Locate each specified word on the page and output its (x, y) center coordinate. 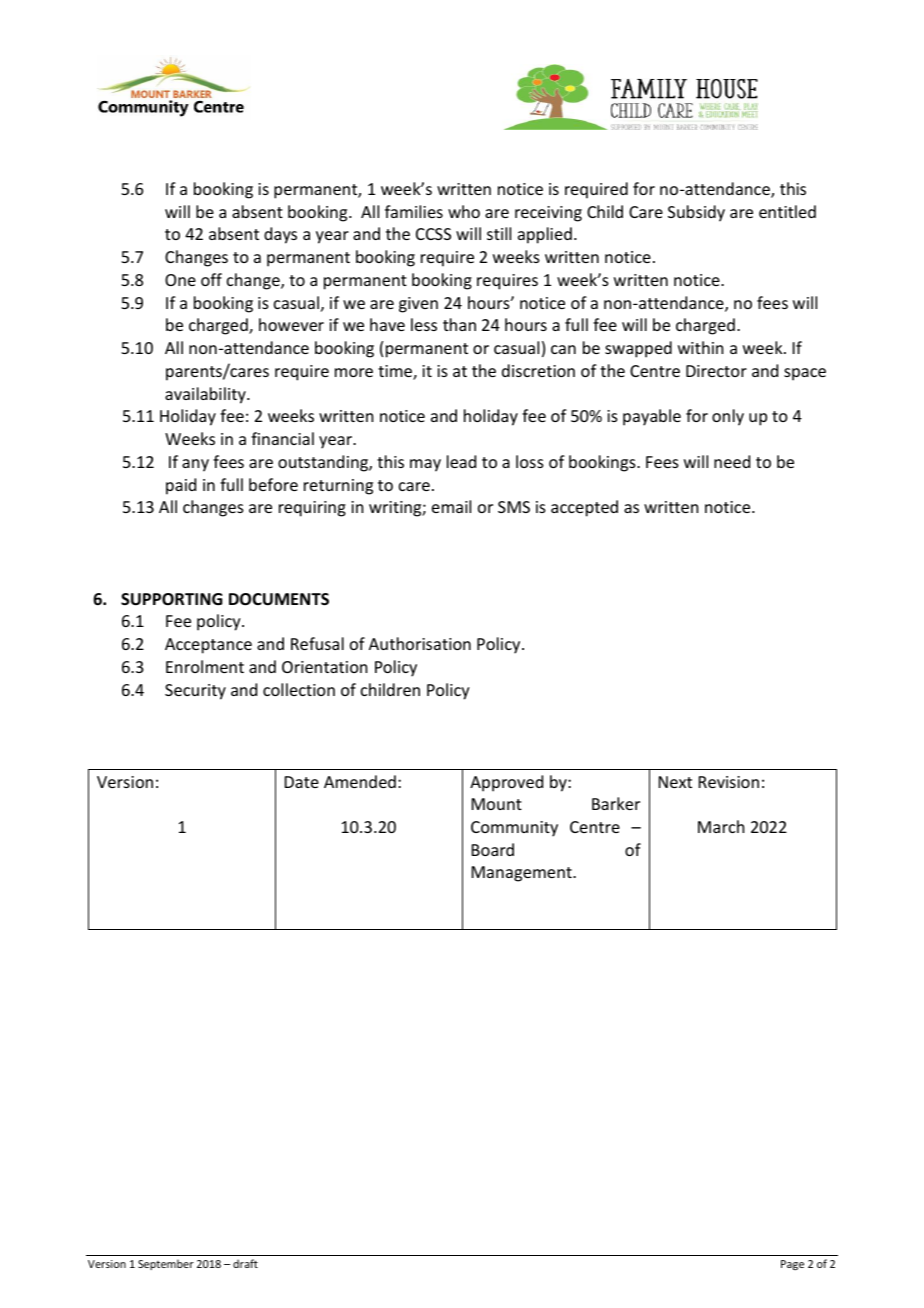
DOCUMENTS (279, 599)
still (499, 233)
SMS (514, 507)
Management (523, 874)
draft (245, 1263)
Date (302, 782)
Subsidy (696, 213)
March (721, 826)
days (280, 235)
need (732, 461)
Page (792, 1265)
